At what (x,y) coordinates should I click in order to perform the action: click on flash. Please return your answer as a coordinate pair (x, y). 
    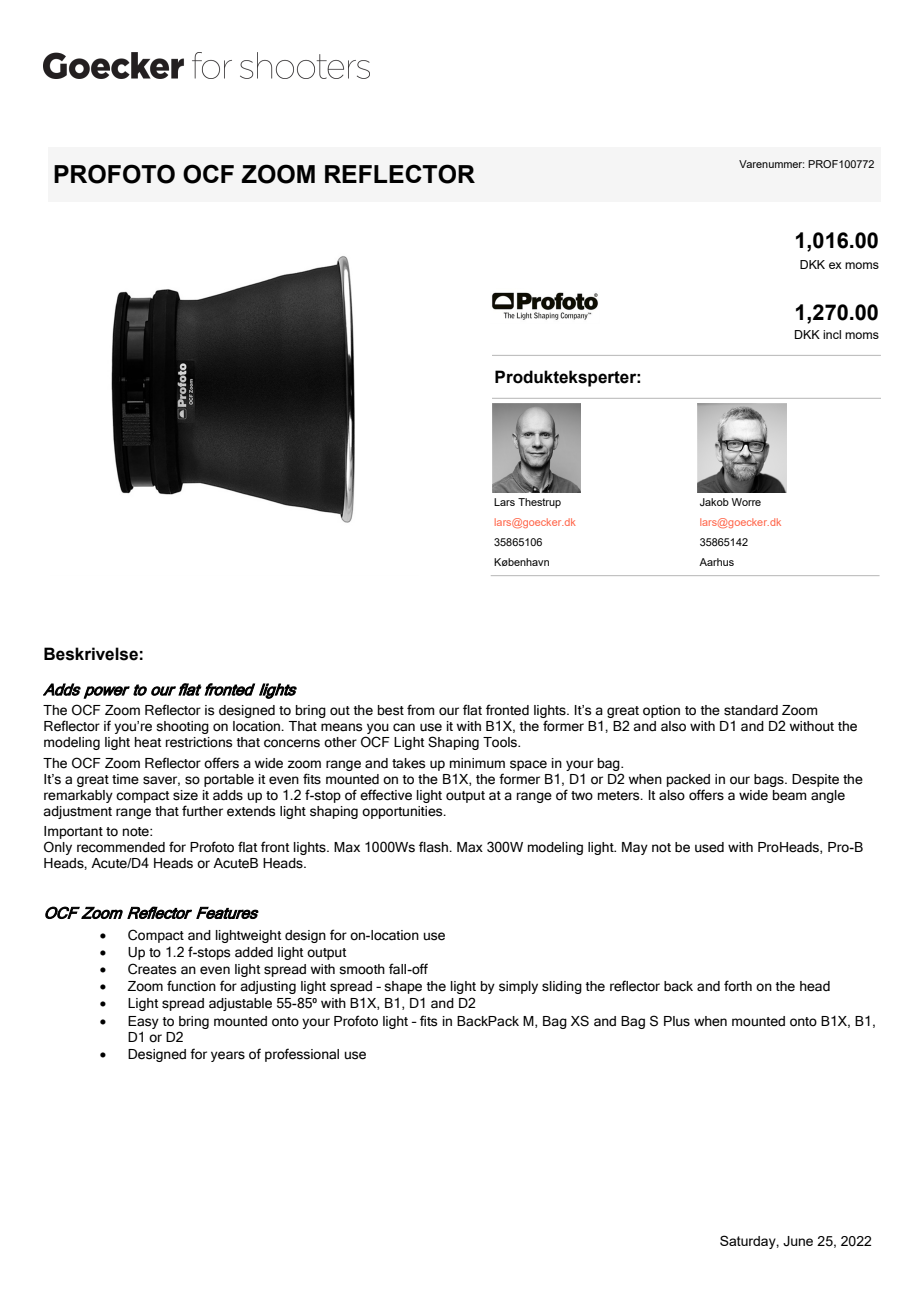
    Looking at the image, I should click on (434, 847).
